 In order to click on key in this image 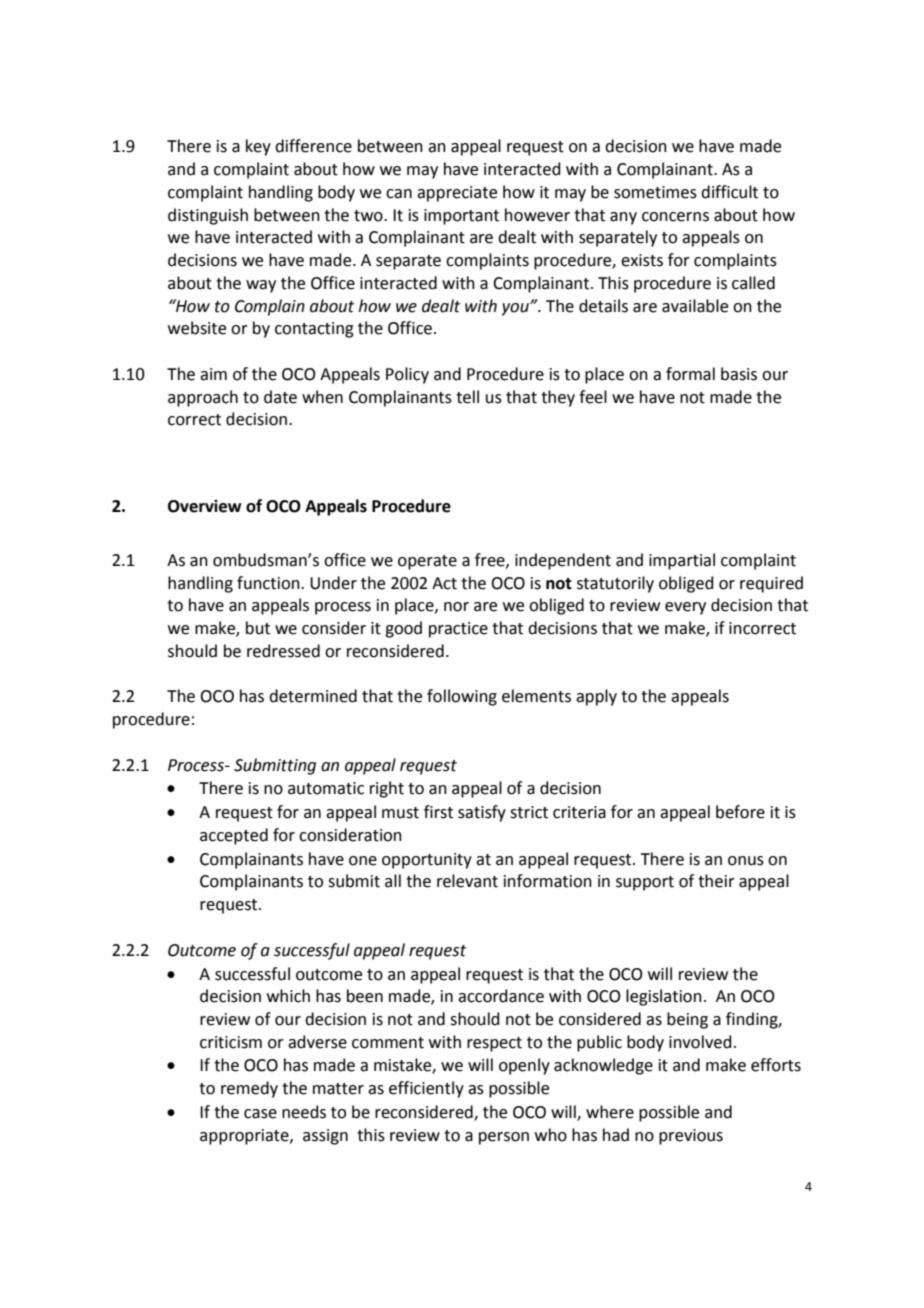, I will do `click(258, 147)`.
